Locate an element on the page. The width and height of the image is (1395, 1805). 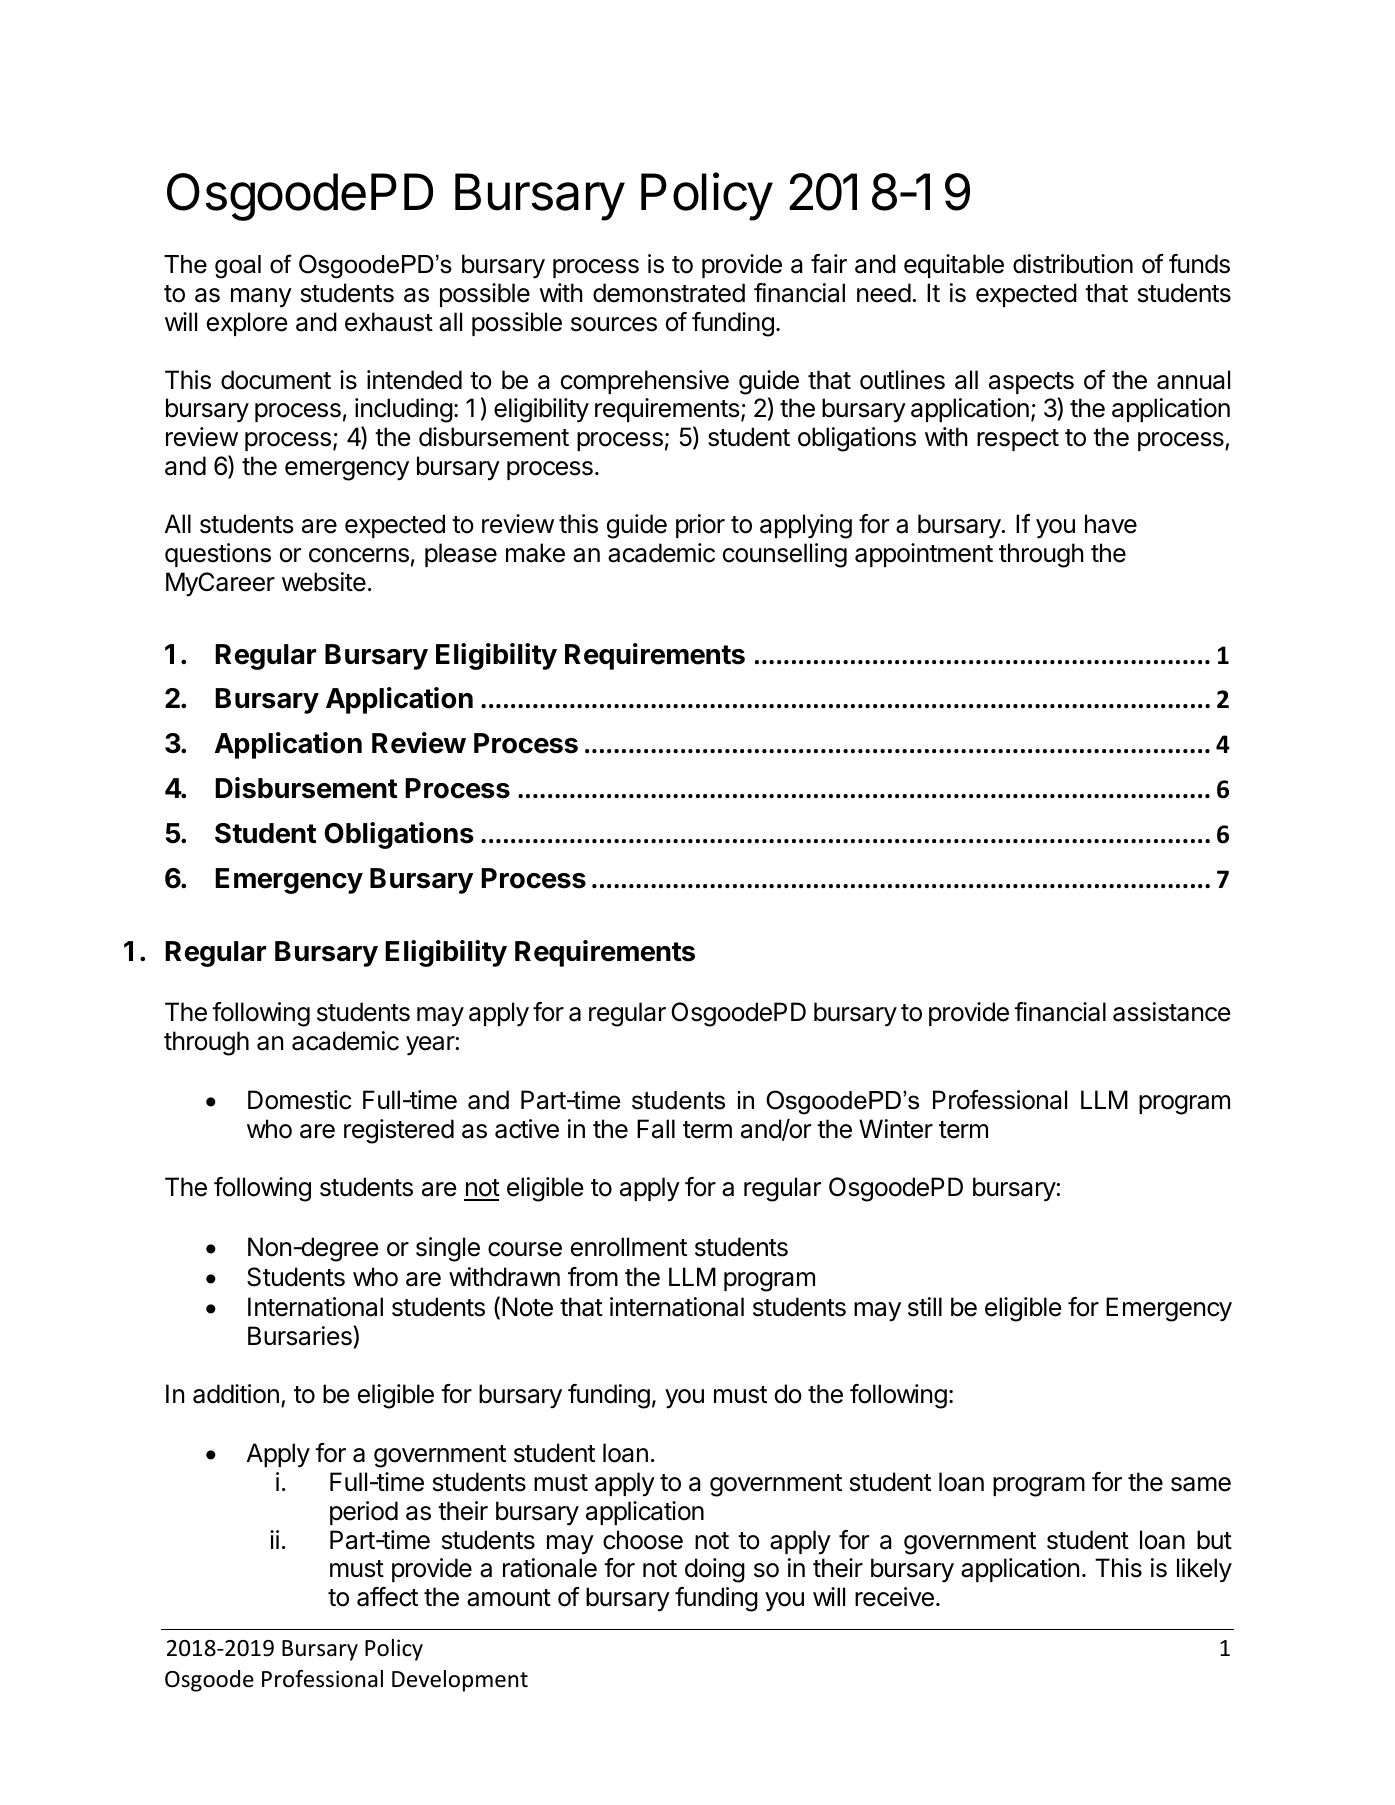
counselling is located at coordinates (785, 555).
